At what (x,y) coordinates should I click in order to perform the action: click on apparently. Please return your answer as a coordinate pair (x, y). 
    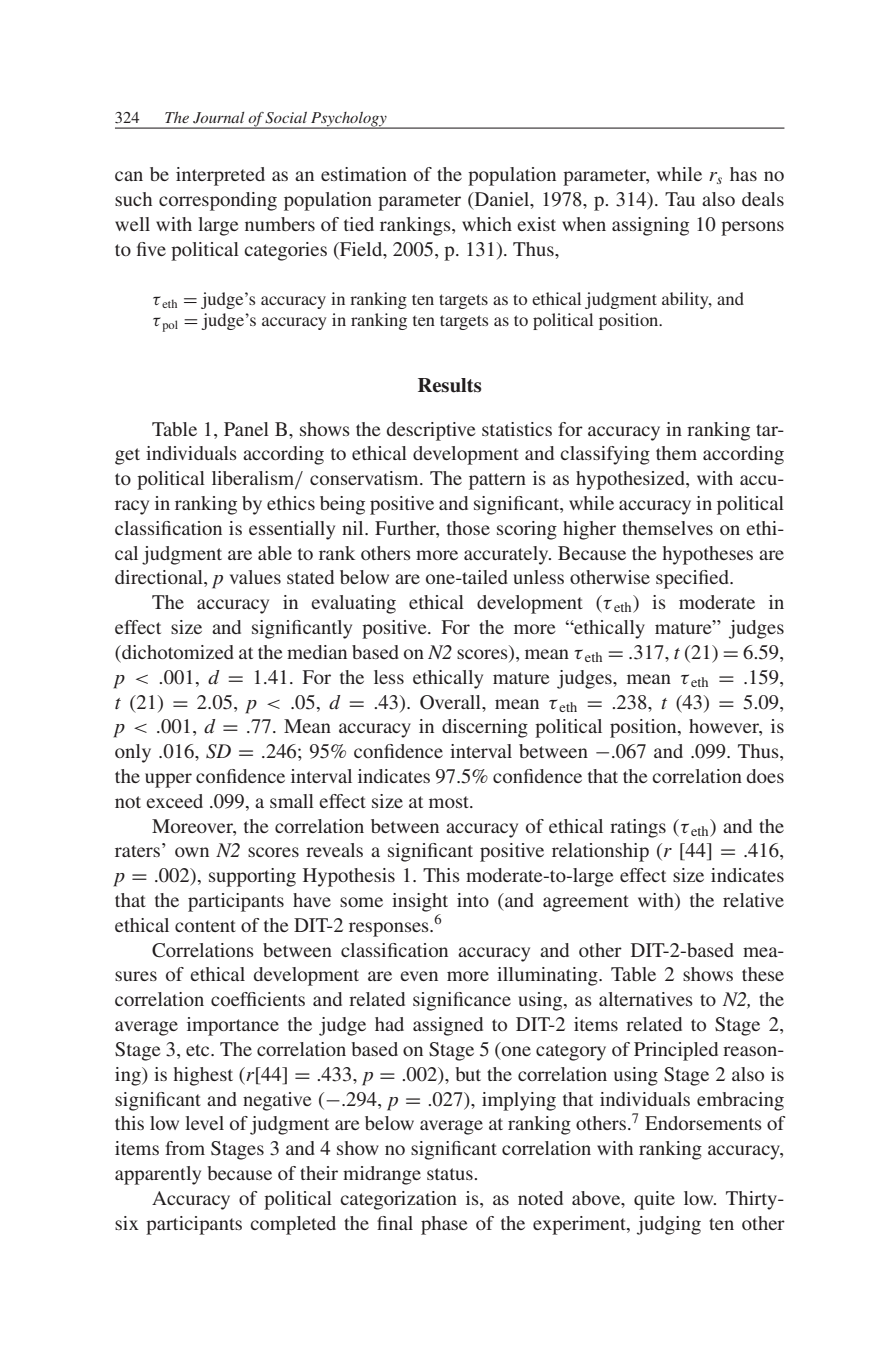
    Looking at the image, I should click on (158, 1175).
